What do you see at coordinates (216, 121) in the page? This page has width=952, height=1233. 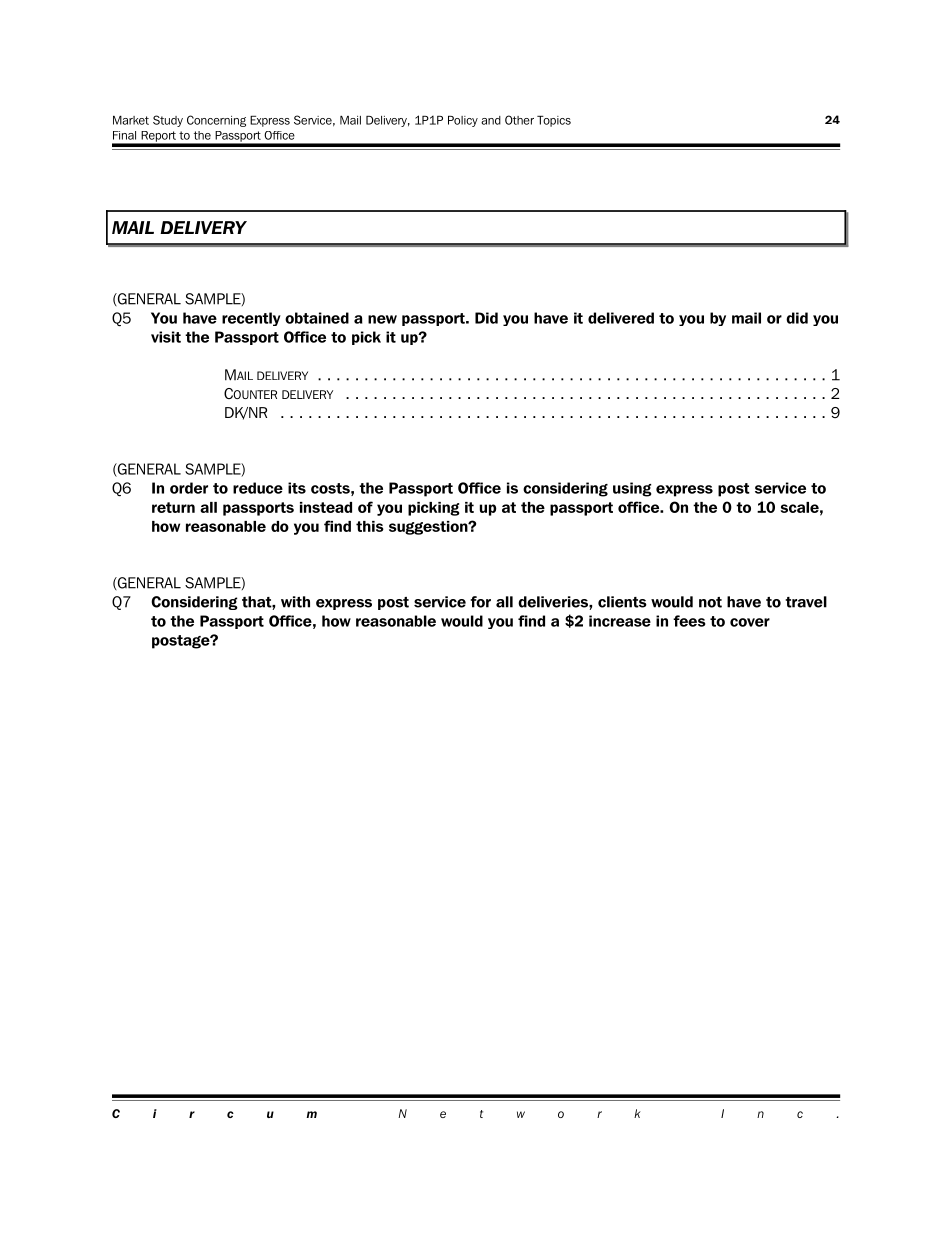 I see `Concerning` at bounding box center [216, 121].
